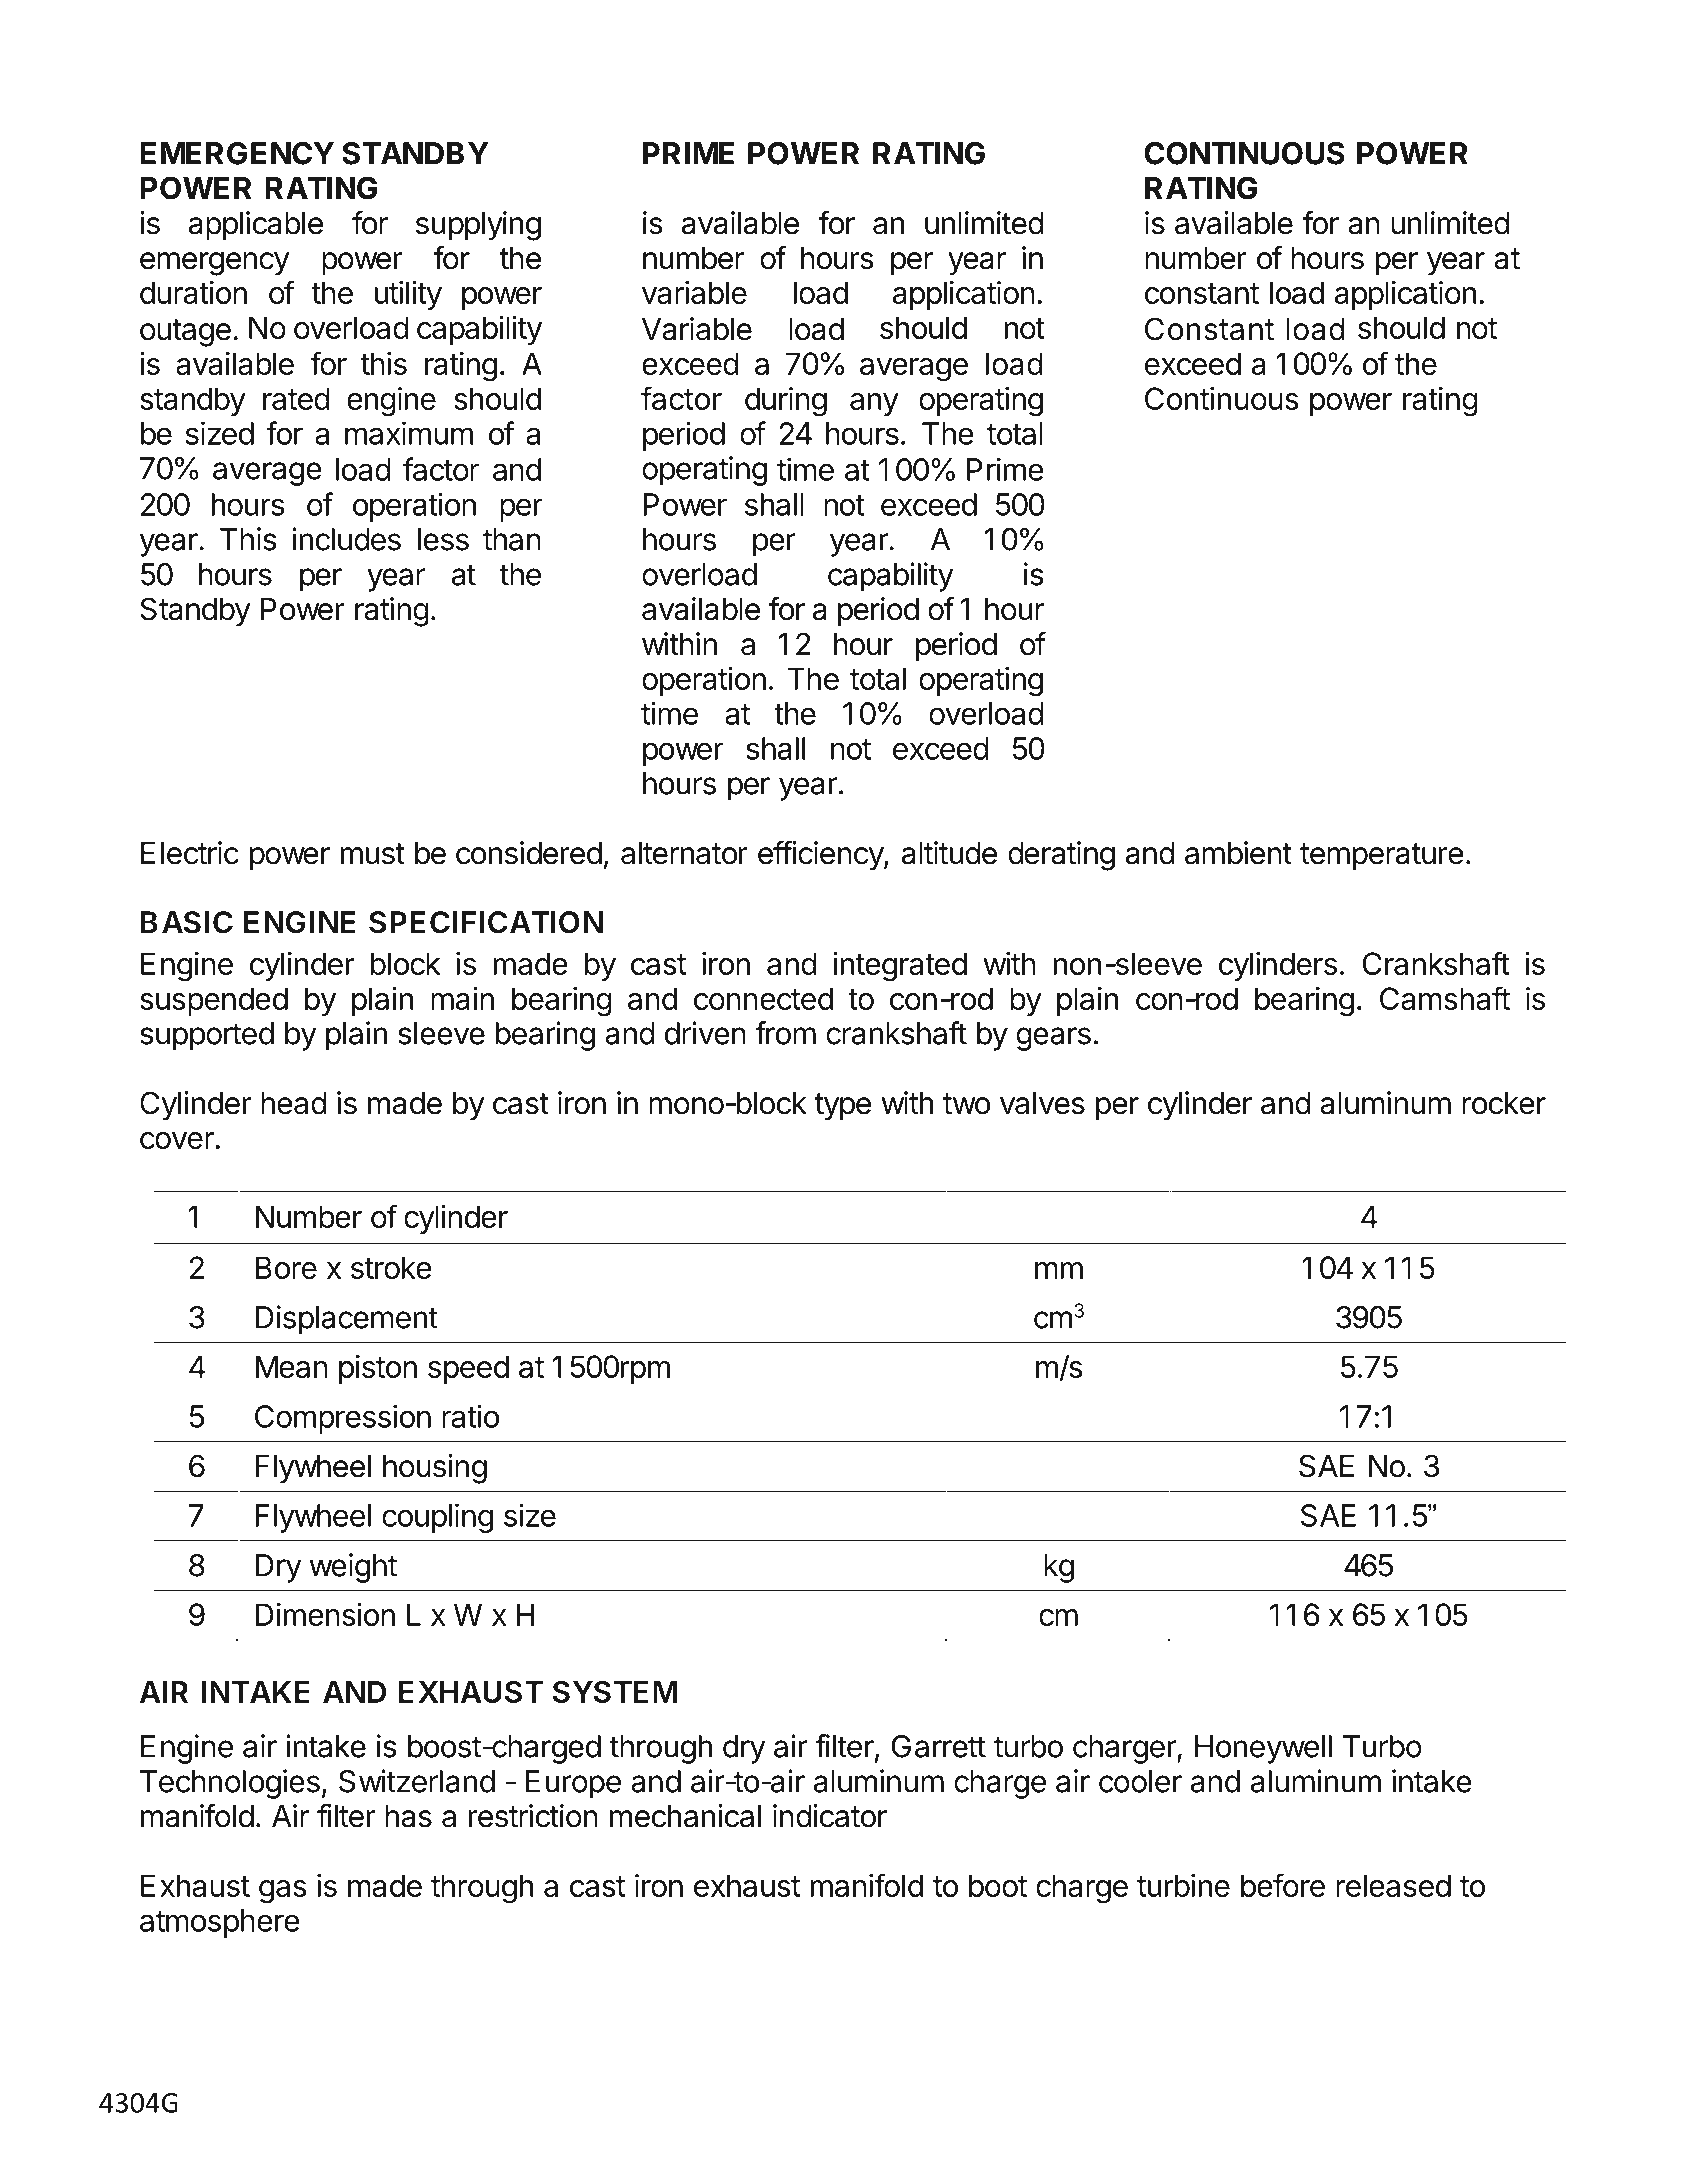 The height and width of the screenshot is (2181, 1685). I want to click on must, so click(373, 854).
